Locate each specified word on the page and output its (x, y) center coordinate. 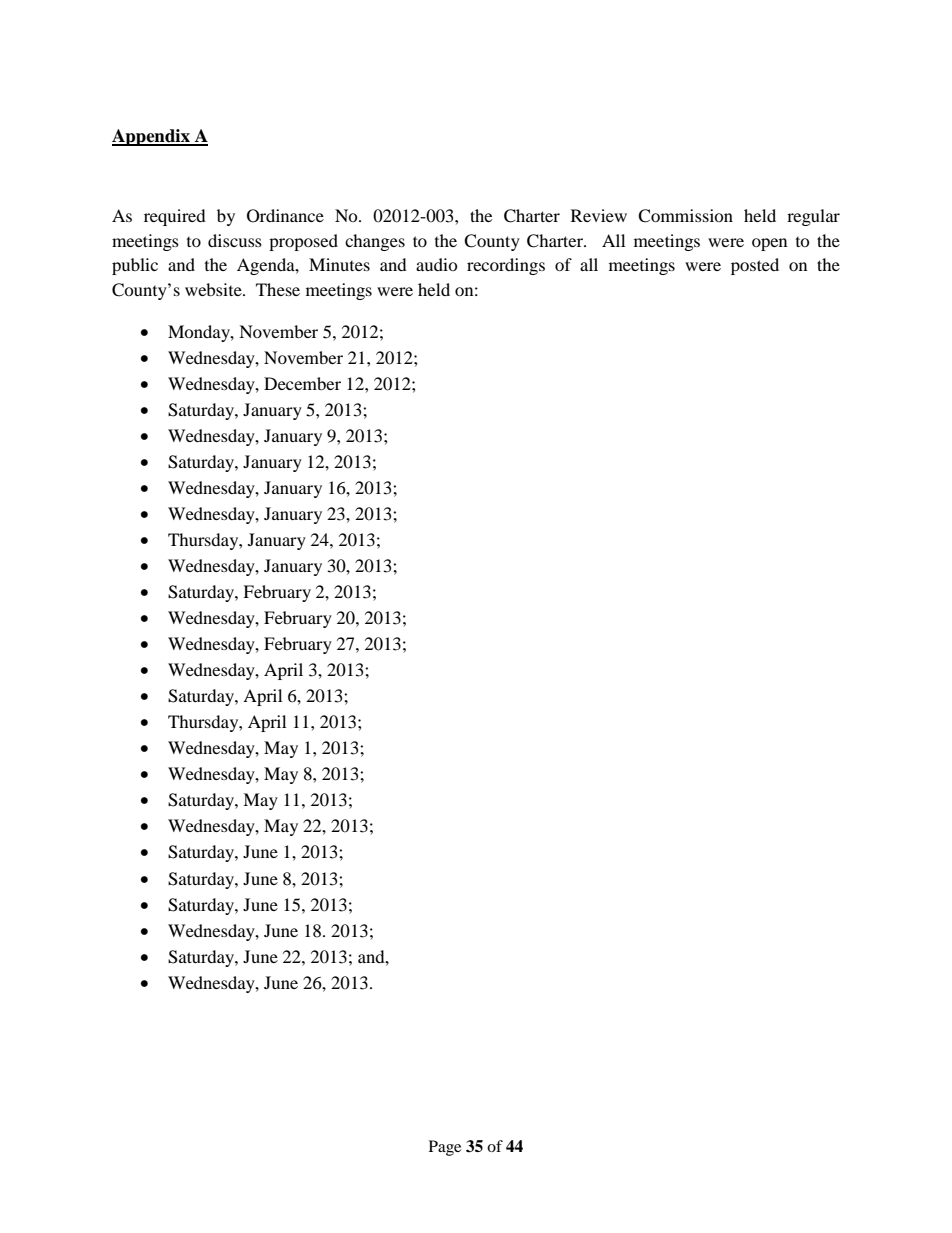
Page (445, 1148)
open (769, 244)
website (214, 289)
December (302, 383)
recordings (506, 266)
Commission (685, 216)
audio (437, 264)
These (278, 289)
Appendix (152, 137)
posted (755, 266)
